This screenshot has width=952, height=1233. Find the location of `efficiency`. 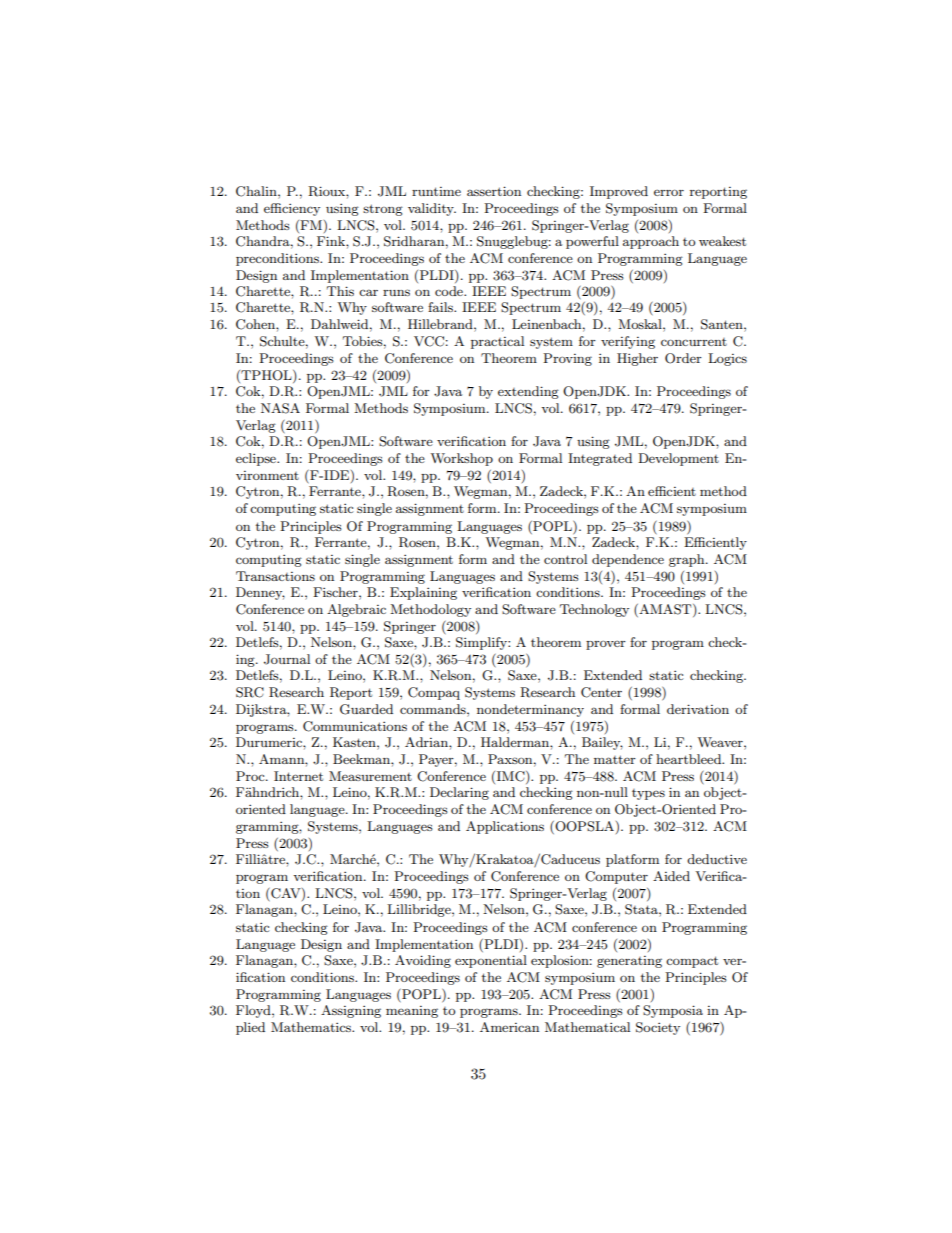

efficiency is located at coordinates (292, 209).
